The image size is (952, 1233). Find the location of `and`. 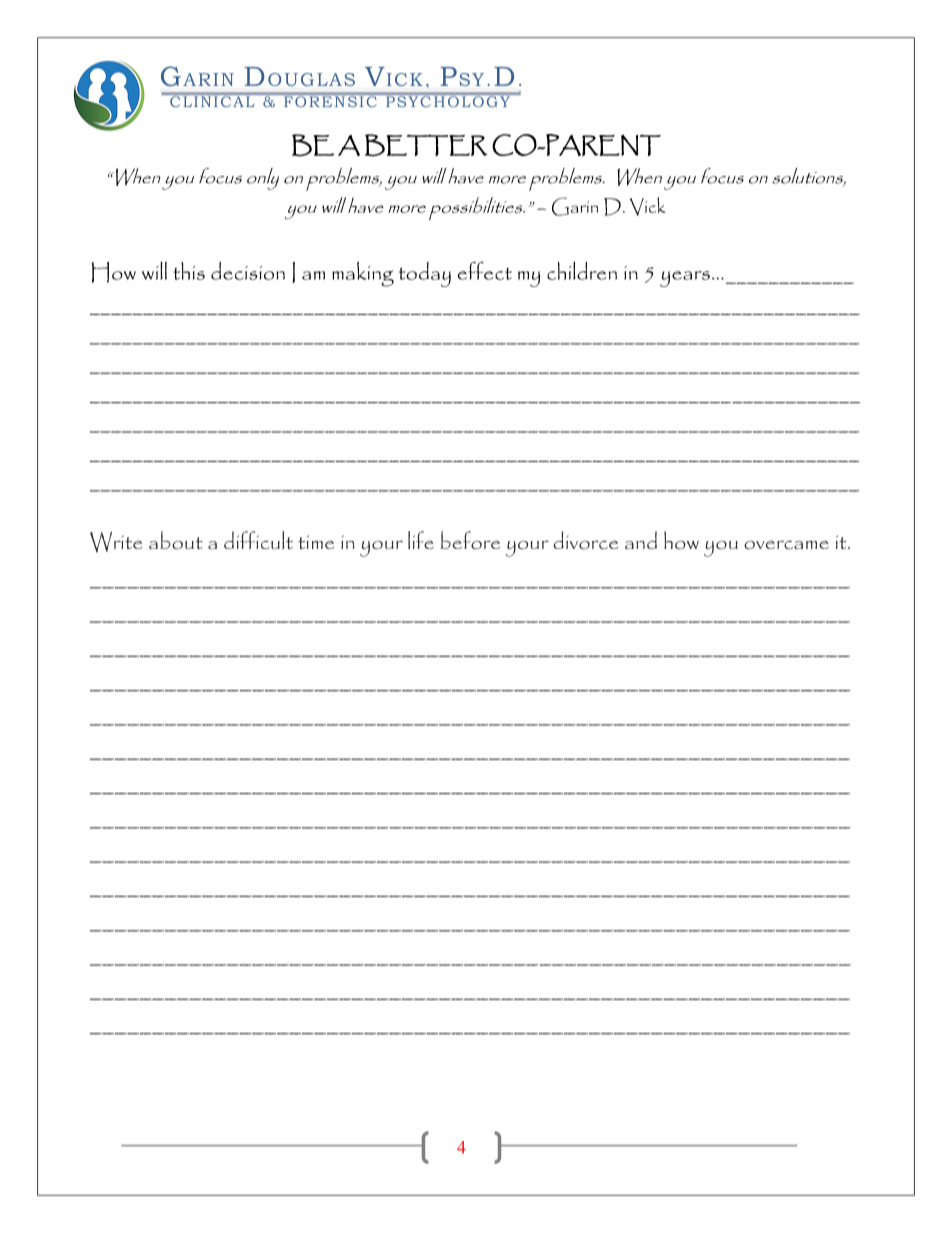

and is located at coordinates (641, 540).
